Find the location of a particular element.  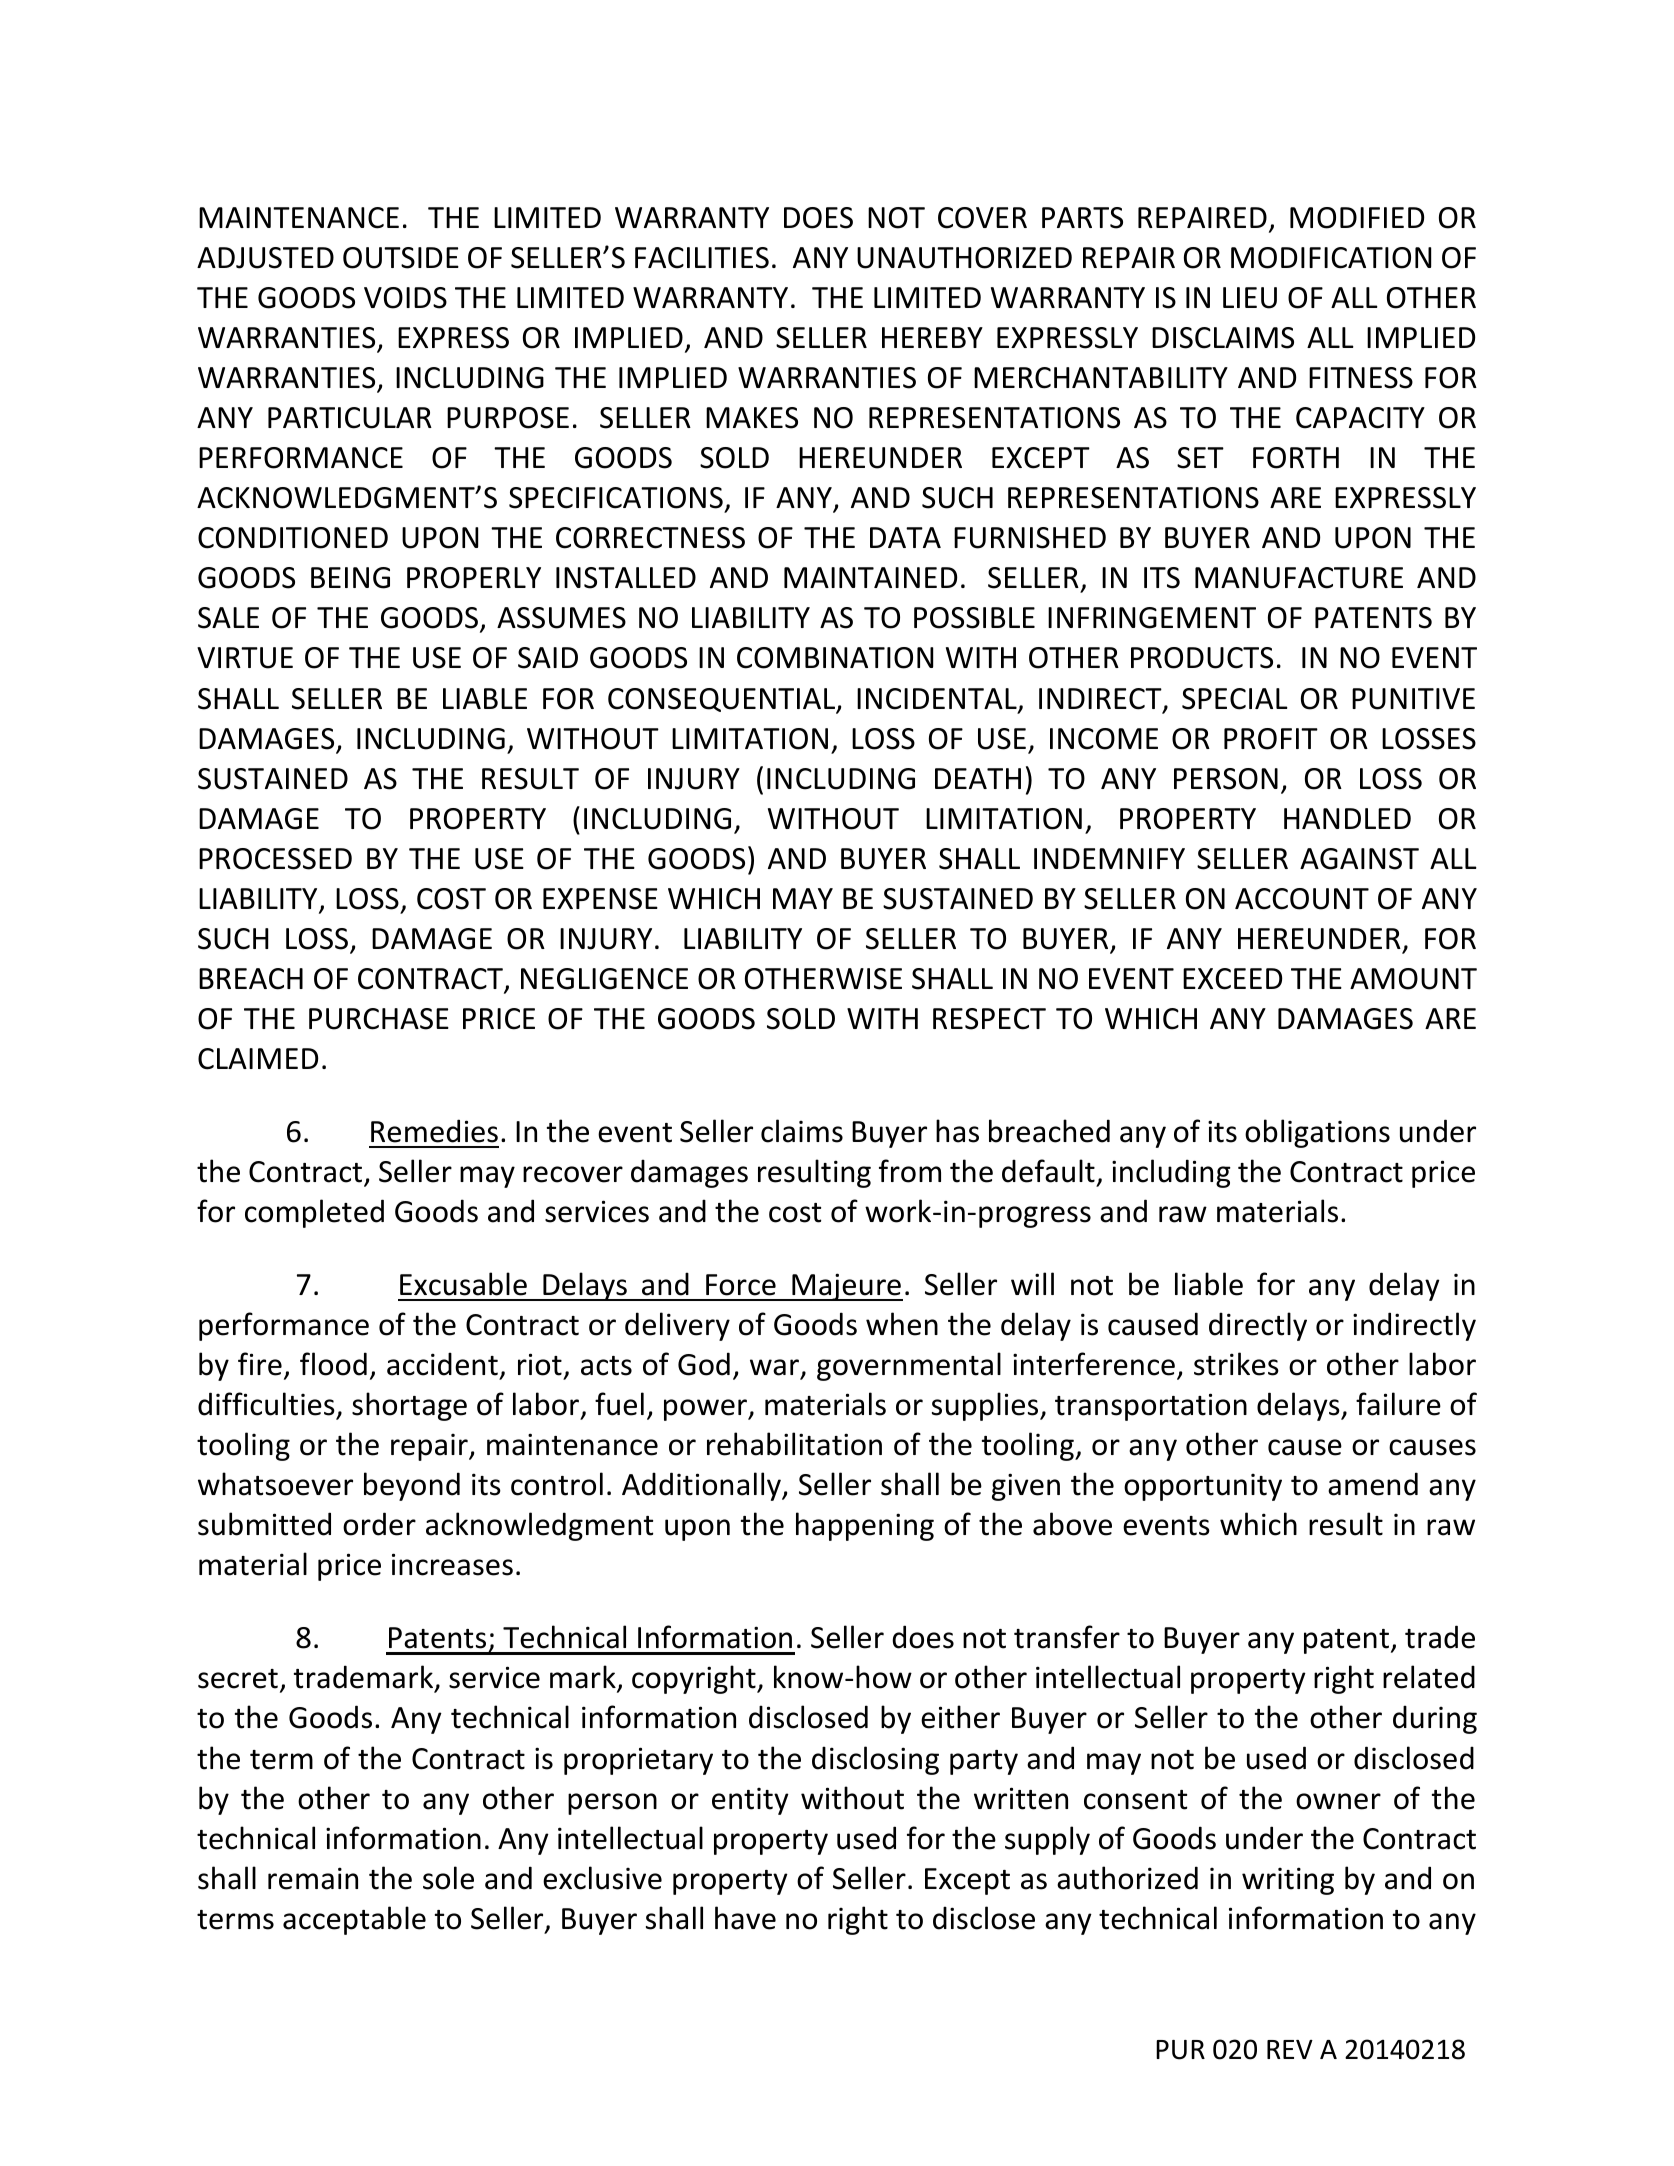

OUTSIDE is located at coordinates (401, 258).
